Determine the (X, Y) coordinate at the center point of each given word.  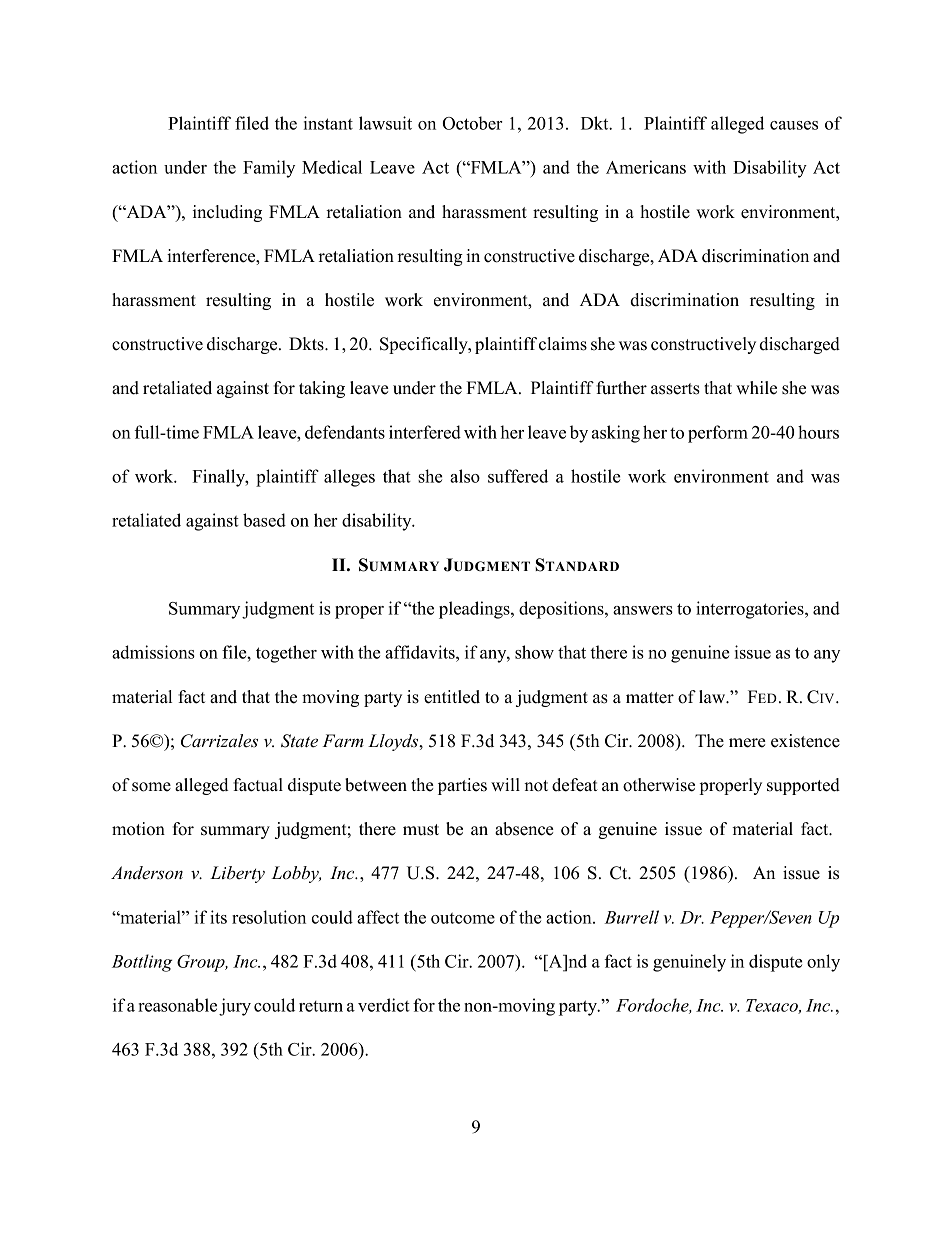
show (534, 652)
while (756, 388)
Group (202, 963)
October (472, 123)
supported (803, 786)
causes (794, 125)
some (151, 787)
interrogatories (751, 610)
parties (462, 786)
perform (718, 434)
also (465, 476)
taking (322, 389)
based (264, 520)
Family (269, 169)
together (286, 654)
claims (563, 344)
